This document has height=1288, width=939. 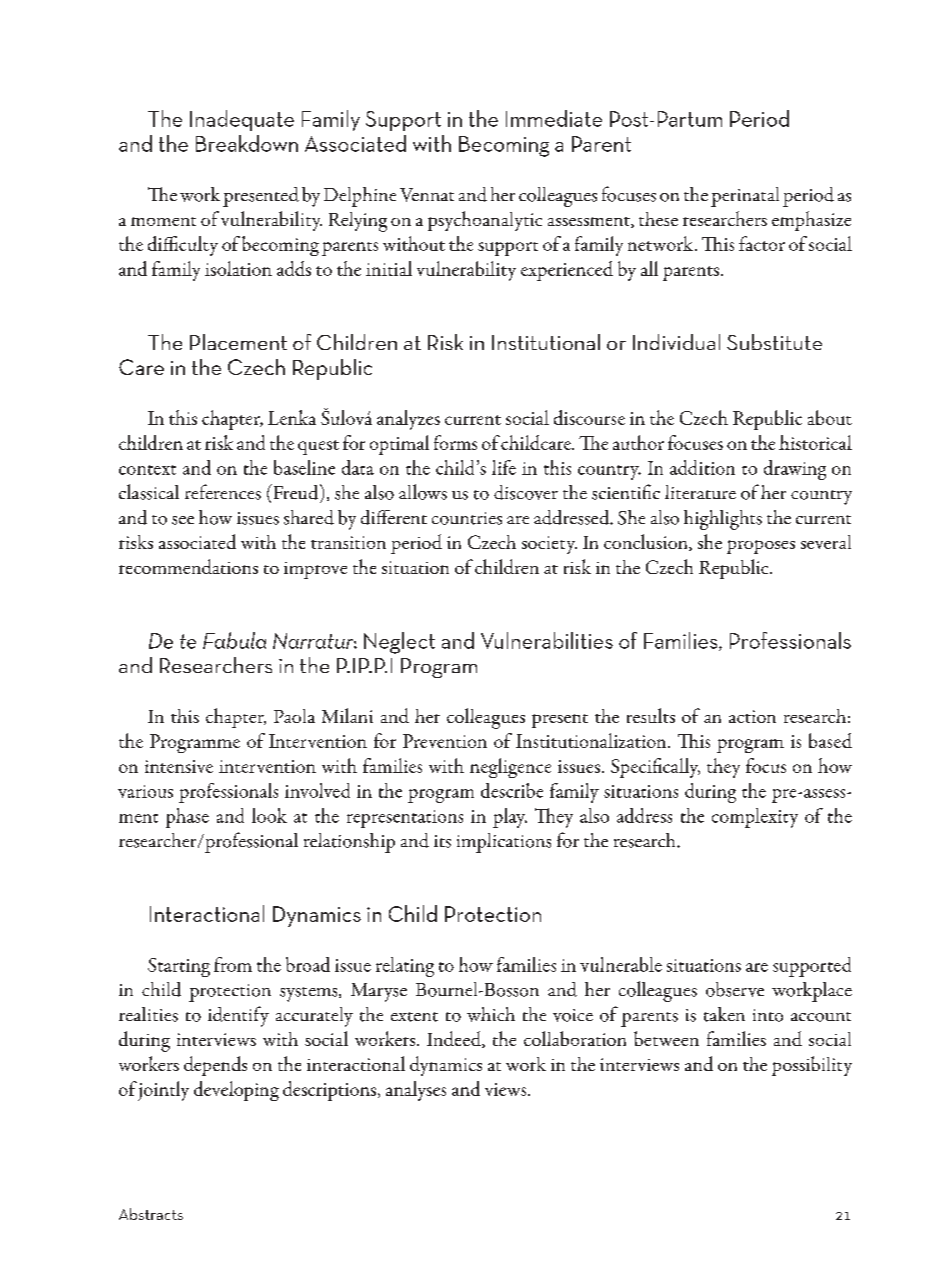 What do you see at coordinates (455, 1039) in the document?
I see `Indeed` at bounding box center [455, 1039].
